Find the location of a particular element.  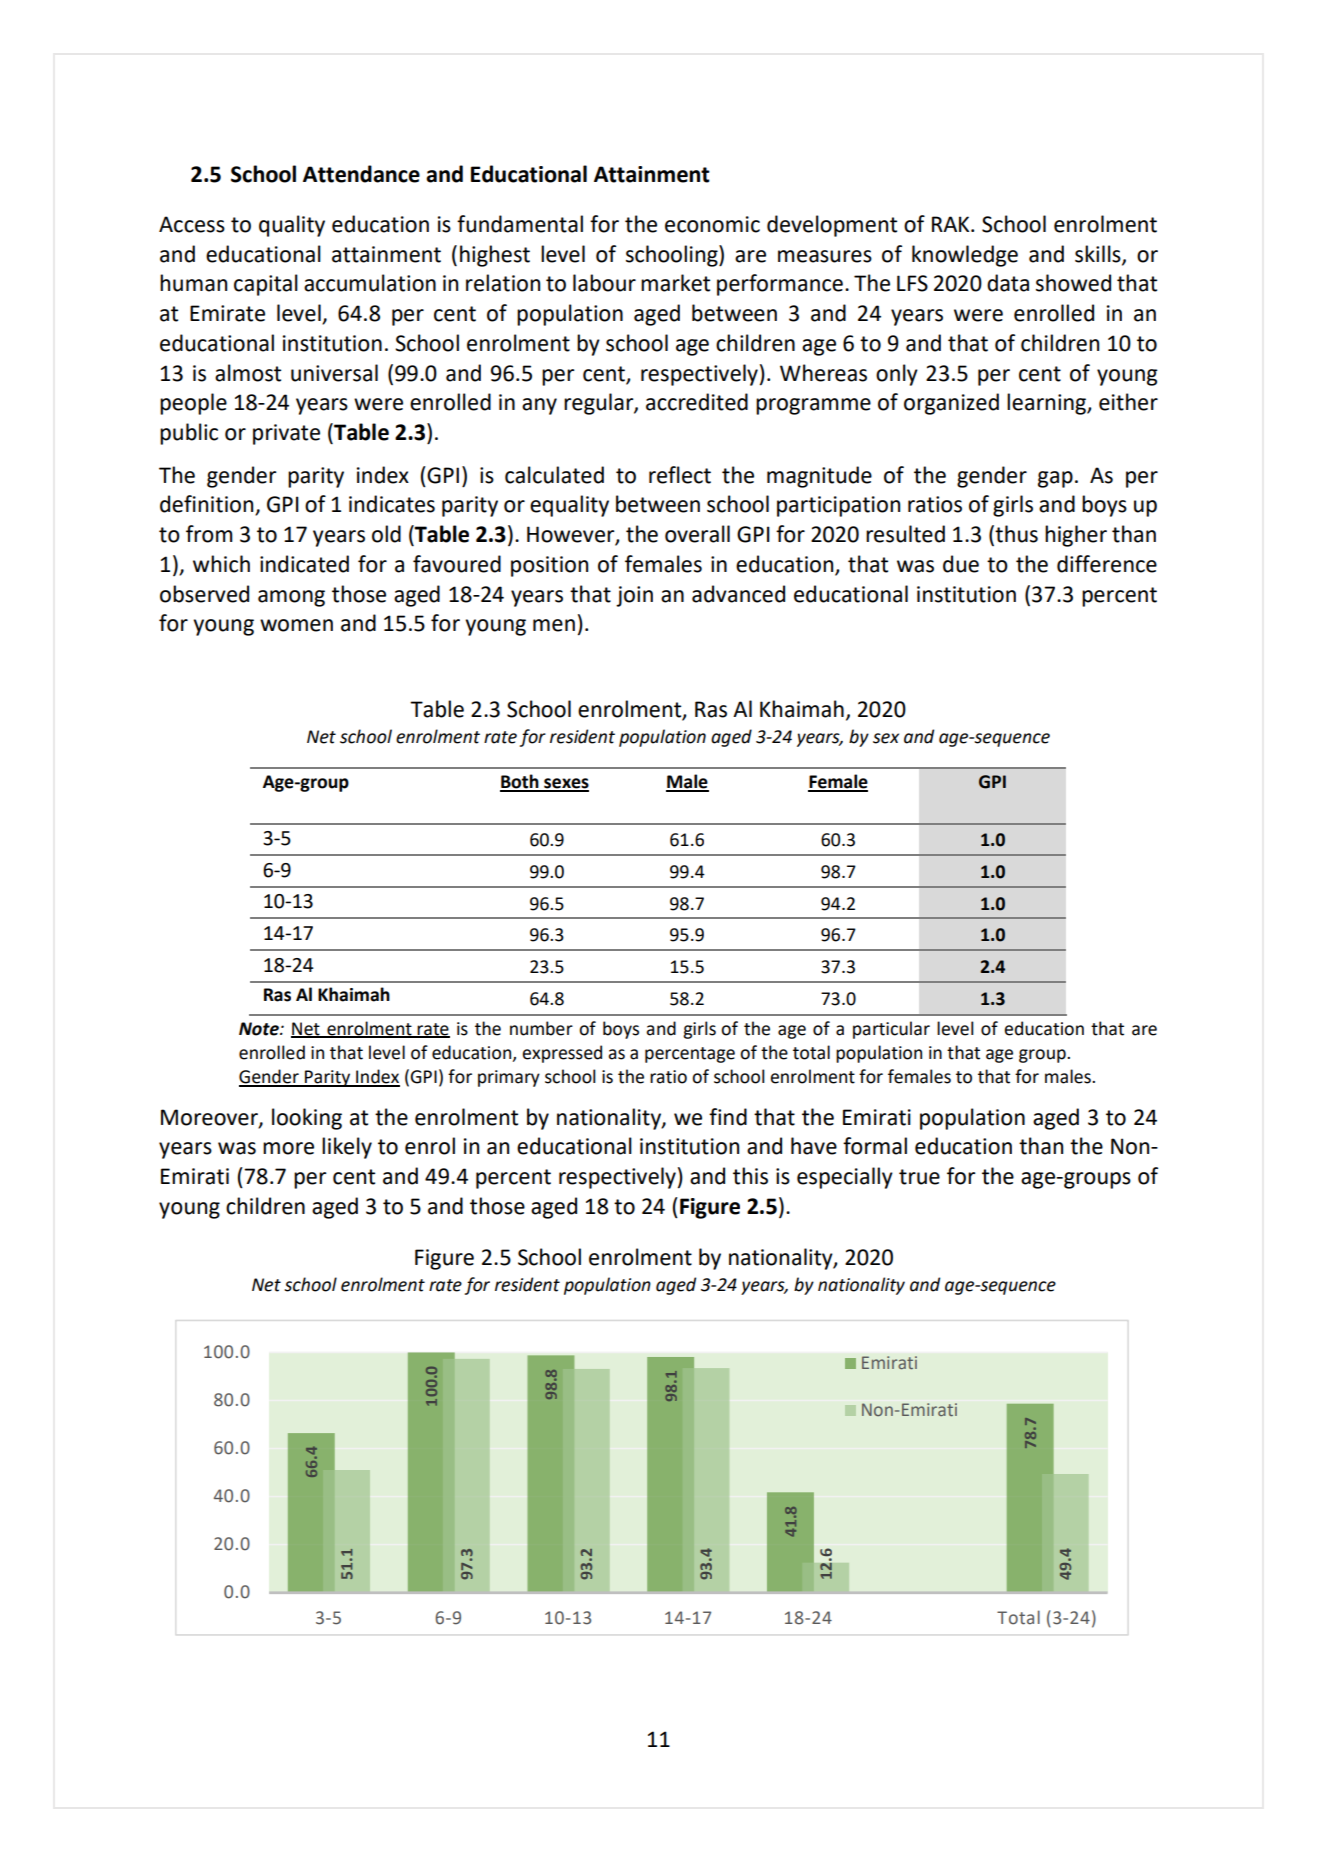

likely is located at coordinates (347, 1148).
